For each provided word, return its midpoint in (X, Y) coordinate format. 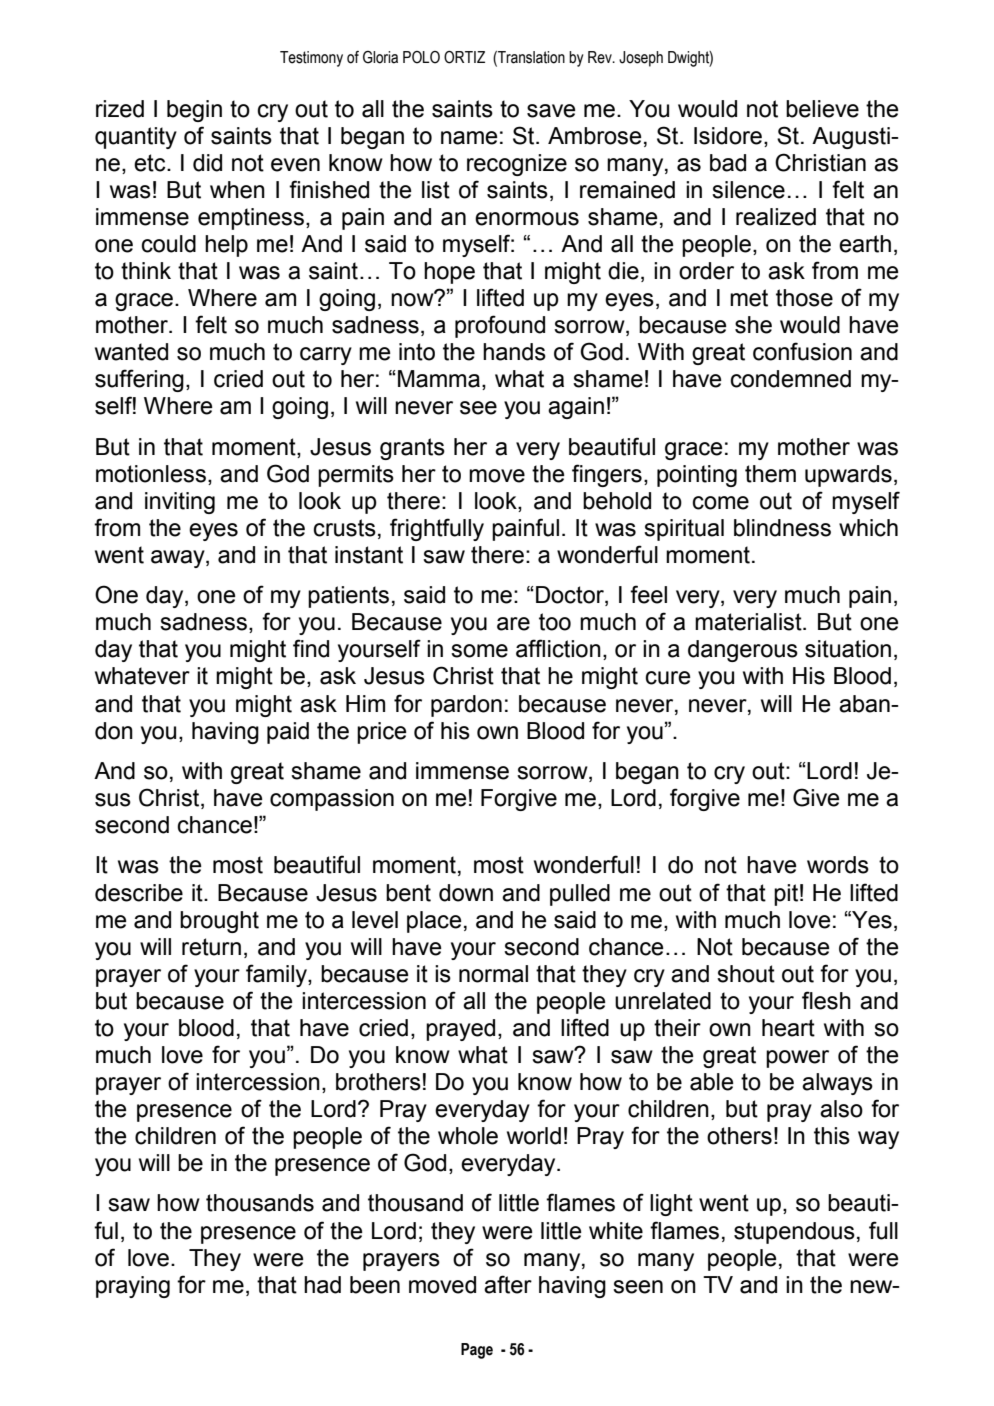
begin (194, 111)
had (322, 1285)
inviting (180, 503)
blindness (782, 528)
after (508, 1284)
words (838, 865)
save (551, 111)
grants (412, 449)
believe (822, 109)
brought (219, 922)
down (466, 893)
